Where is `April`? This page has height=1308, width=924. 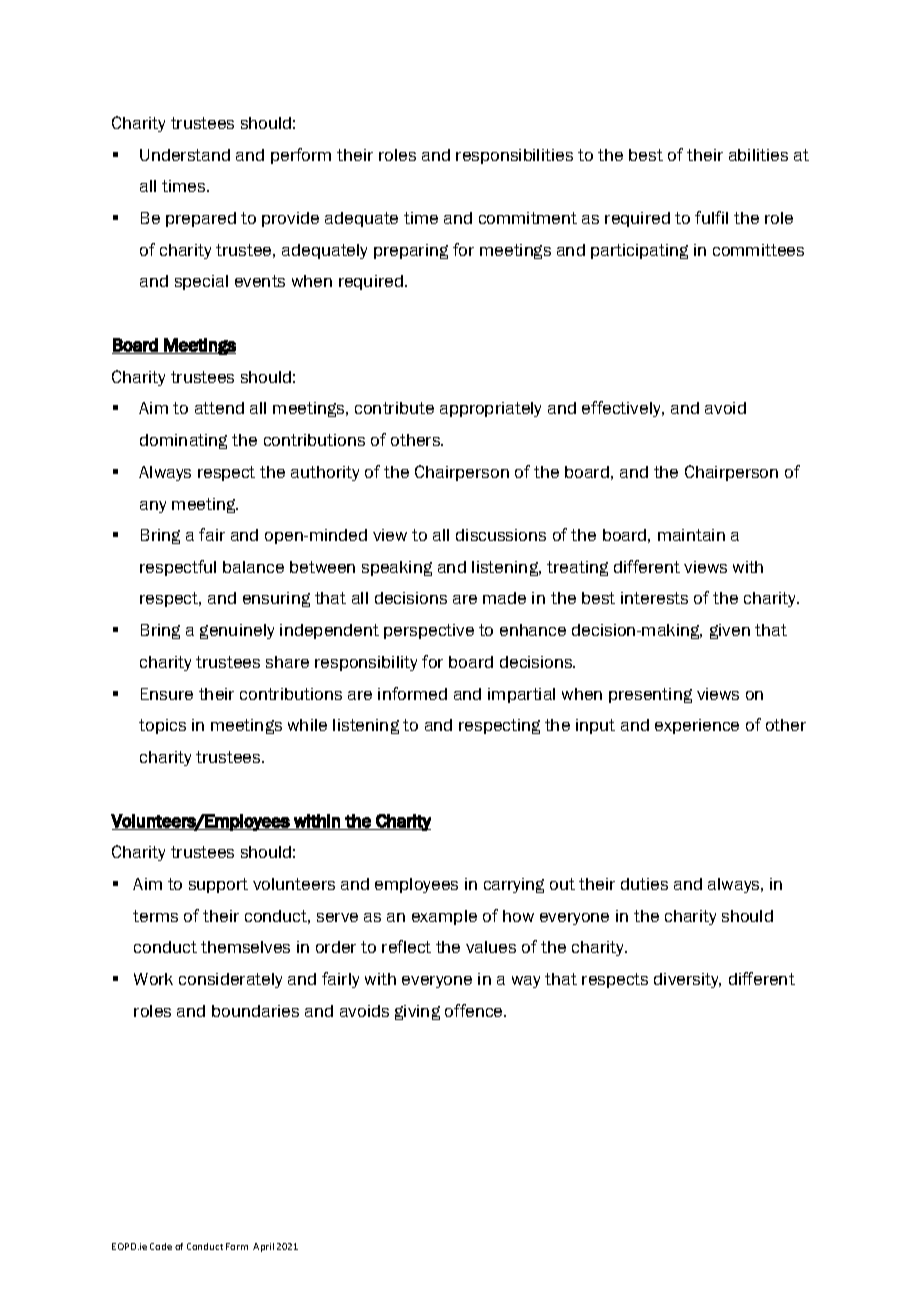
April is located at coordinates (263, 1247).
